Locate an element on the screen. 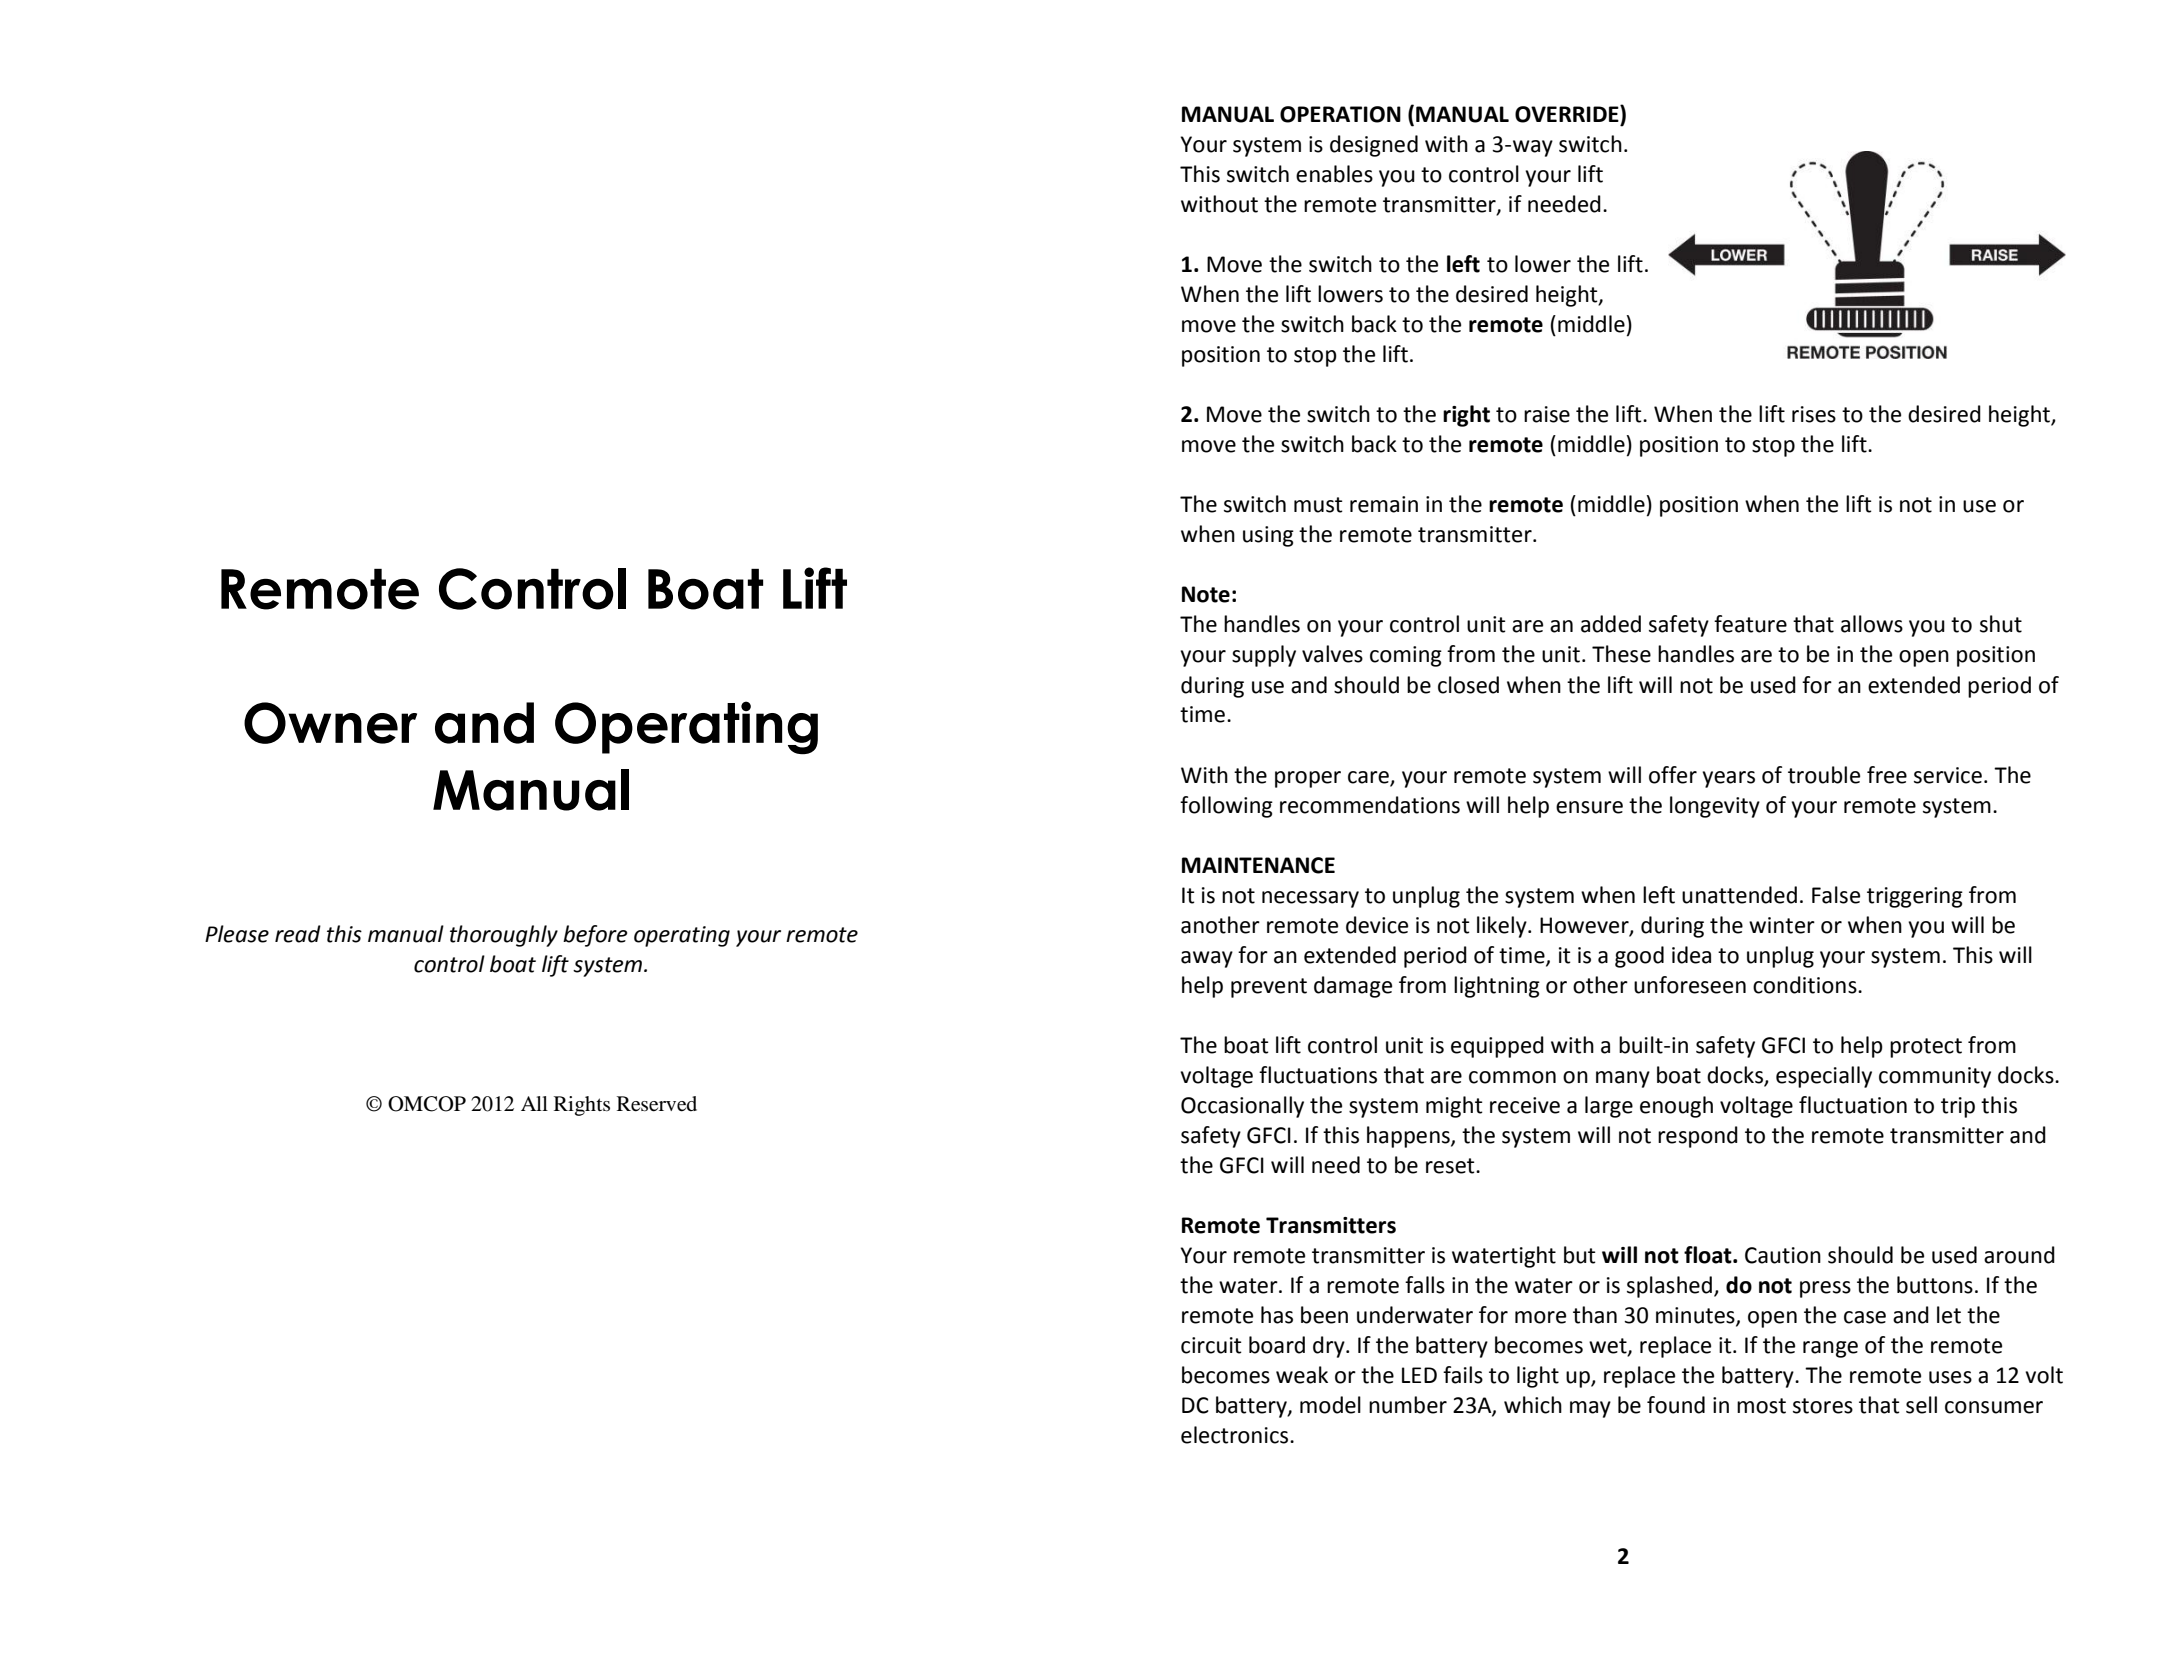 The image size is (2164, 1673). thoroughly is located at coordinates (504, 936).
